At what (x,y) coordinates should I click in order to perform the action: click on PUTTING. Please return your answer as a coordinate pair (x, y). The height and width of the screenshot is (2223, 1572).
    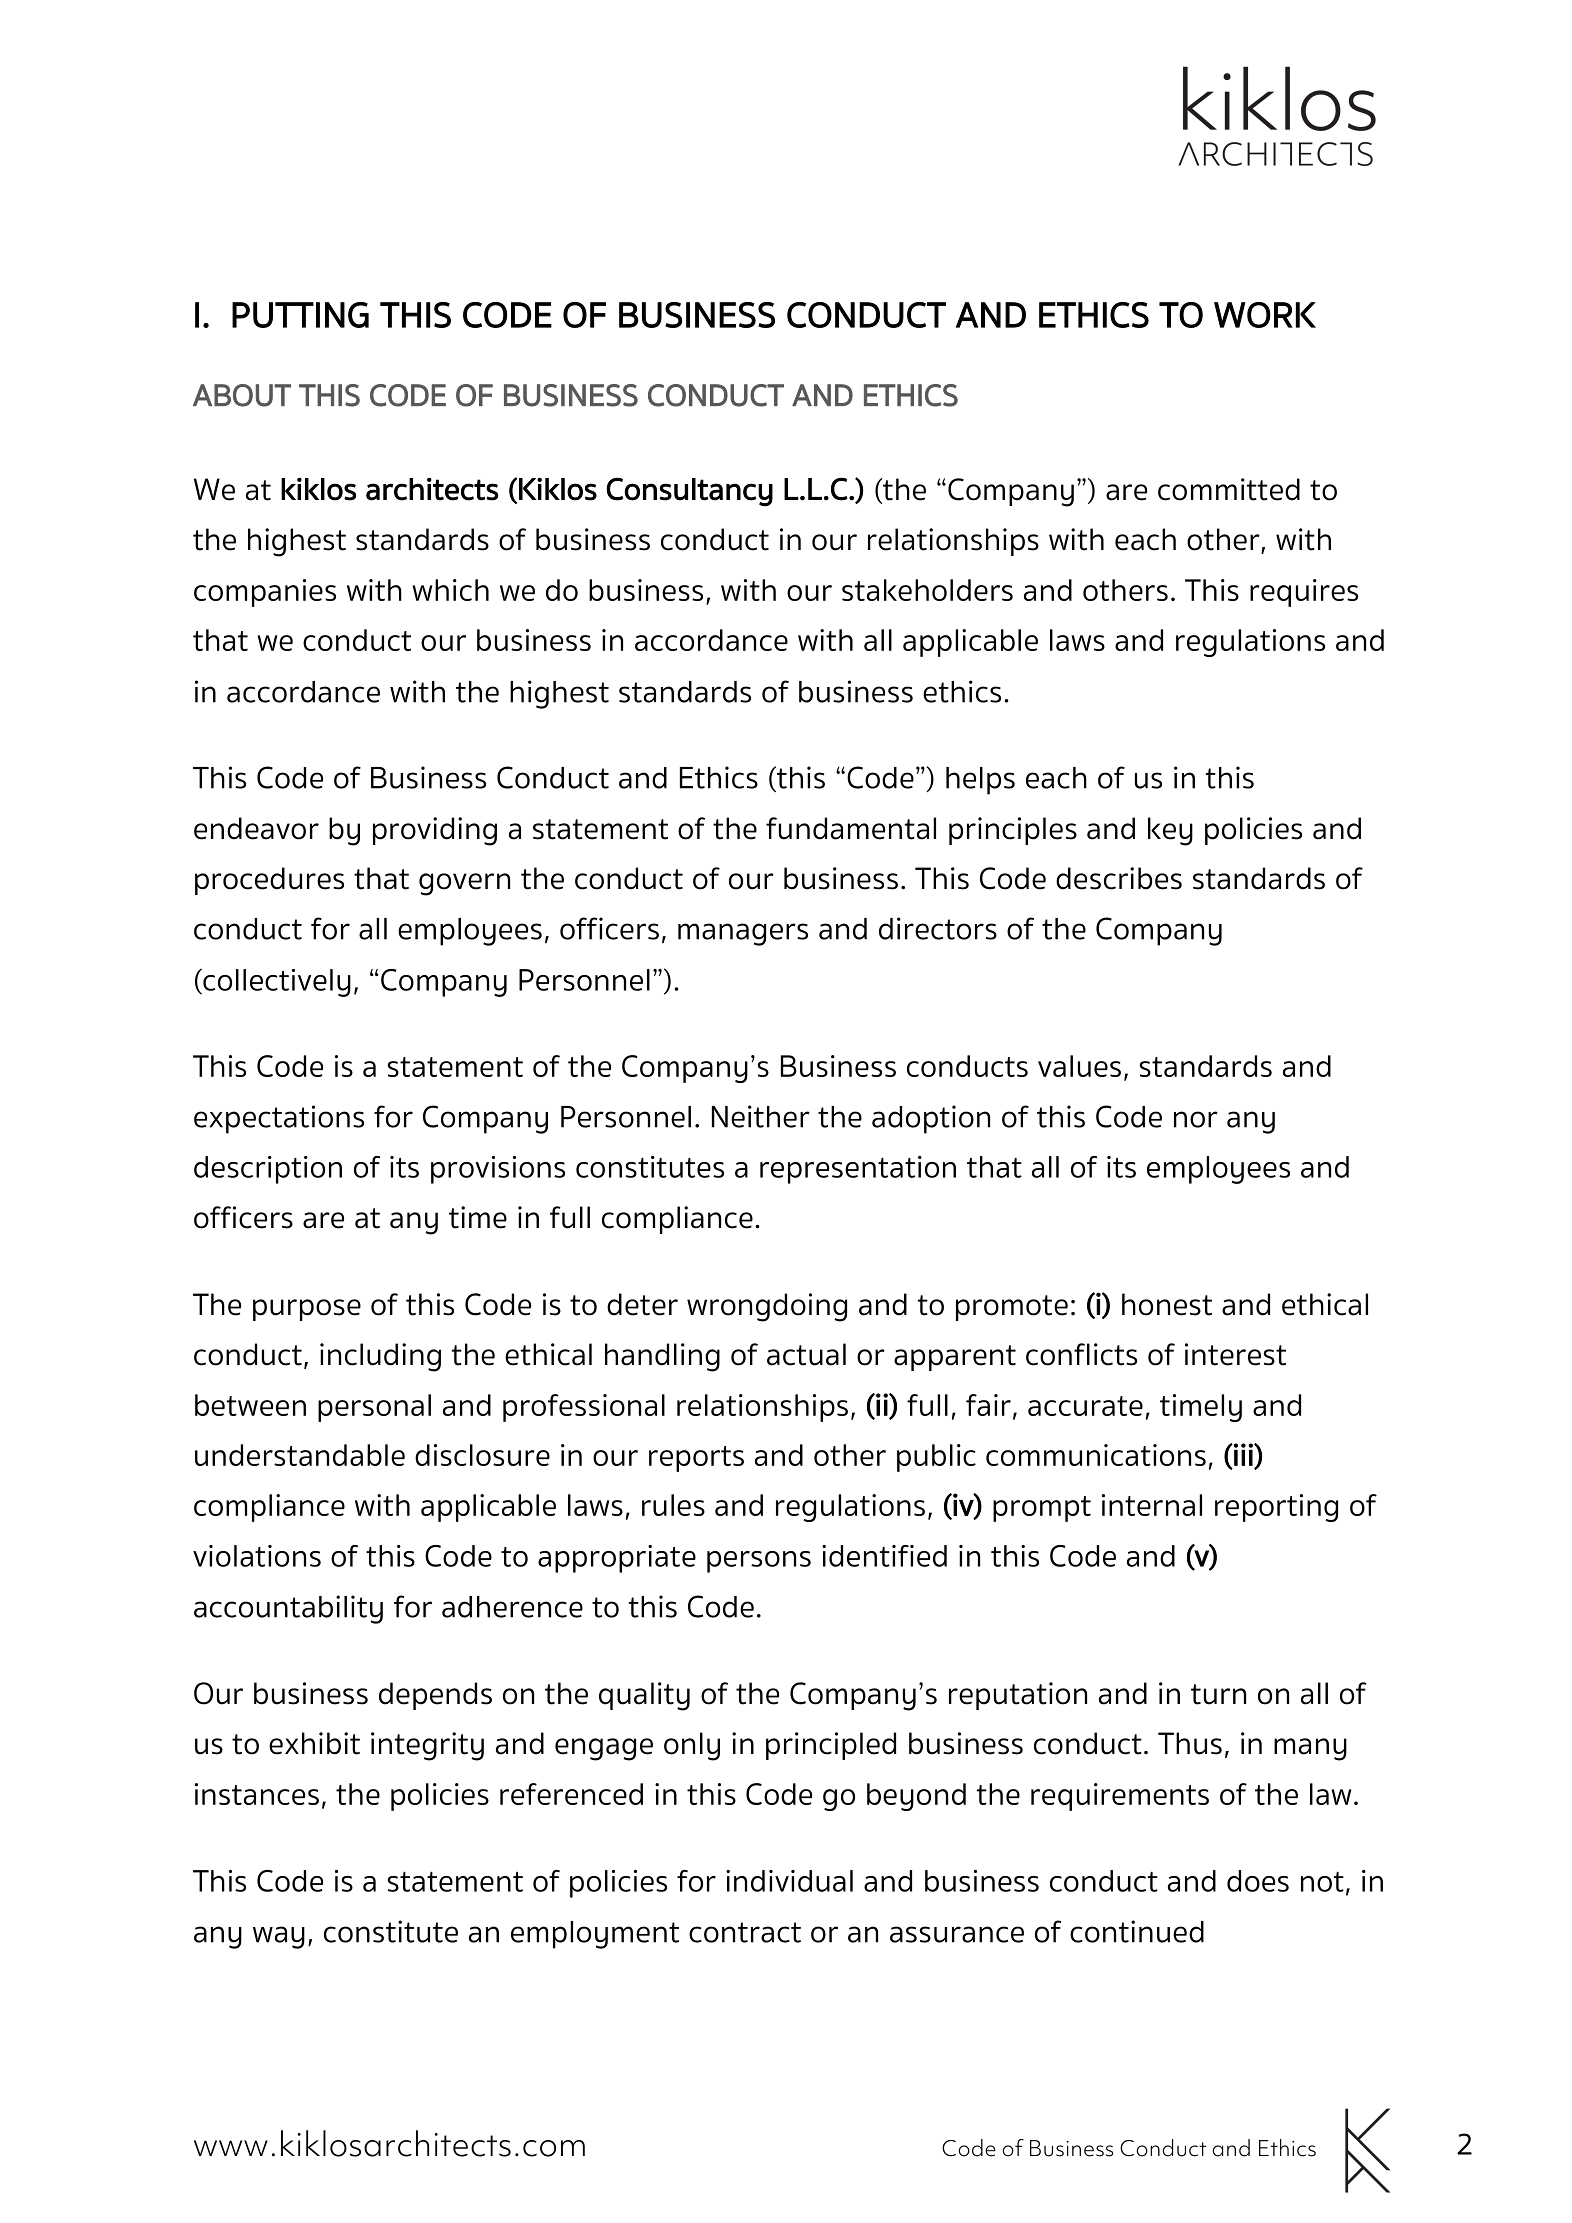
    Looking at the image, I should click on (300, 315).
